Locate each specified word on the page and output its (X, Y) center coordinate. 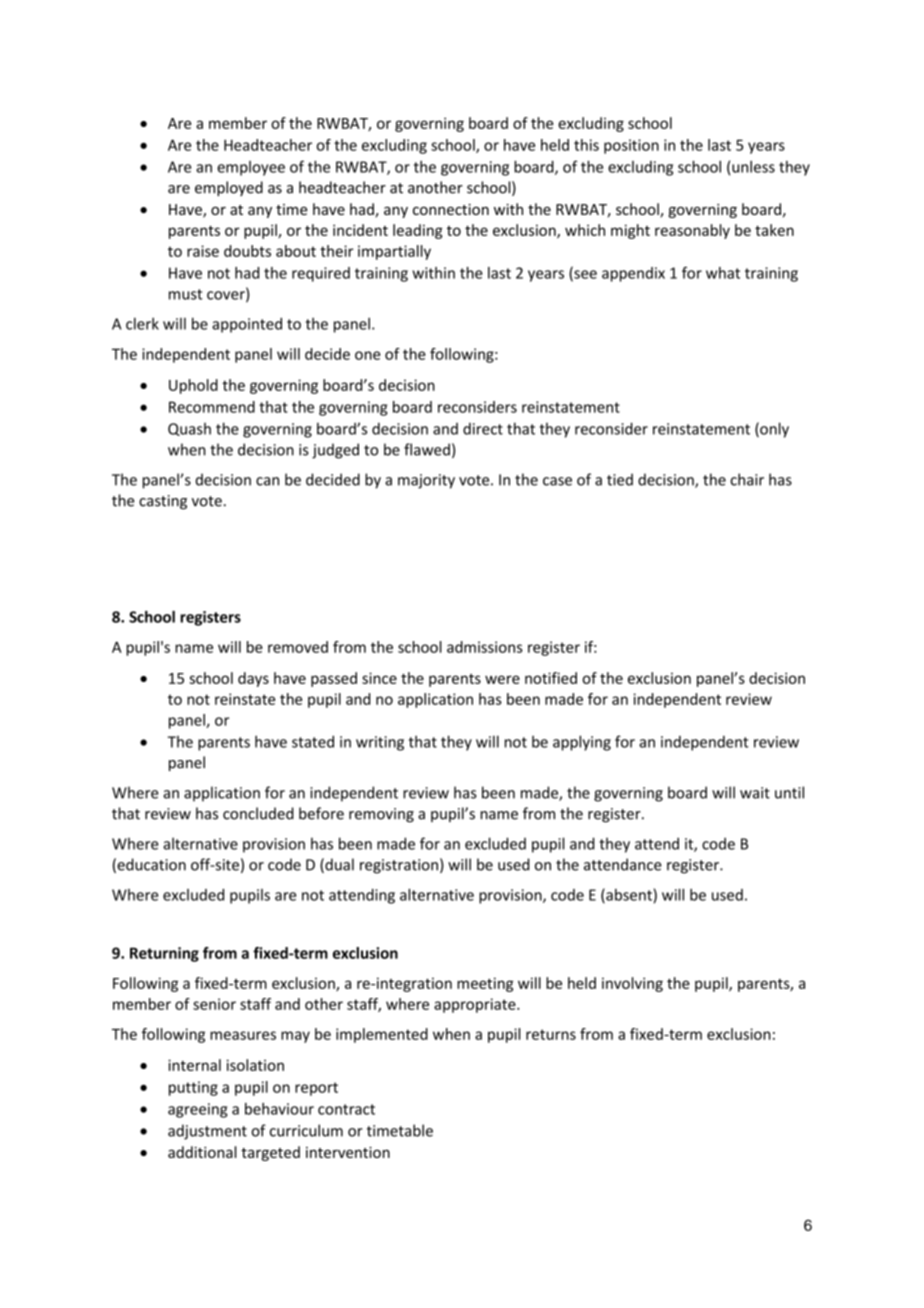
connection (451, 209)
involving (632, 984)
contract (346, 1109)
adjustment (207, 1132)
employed (229, 188)
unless (753, 167)
